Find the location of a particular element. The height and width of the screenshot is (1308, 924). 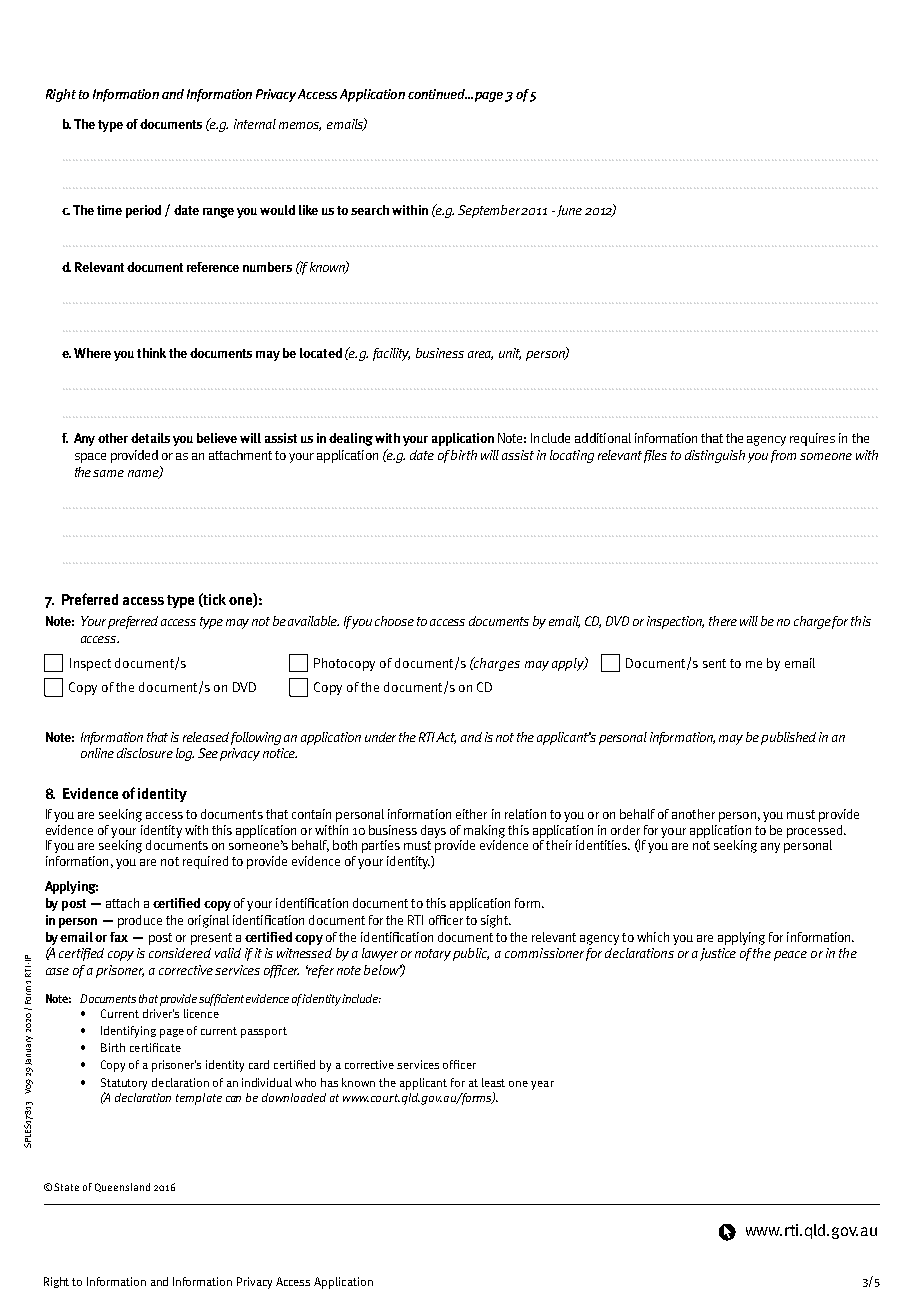

released is located at coordinates (206, 737).
